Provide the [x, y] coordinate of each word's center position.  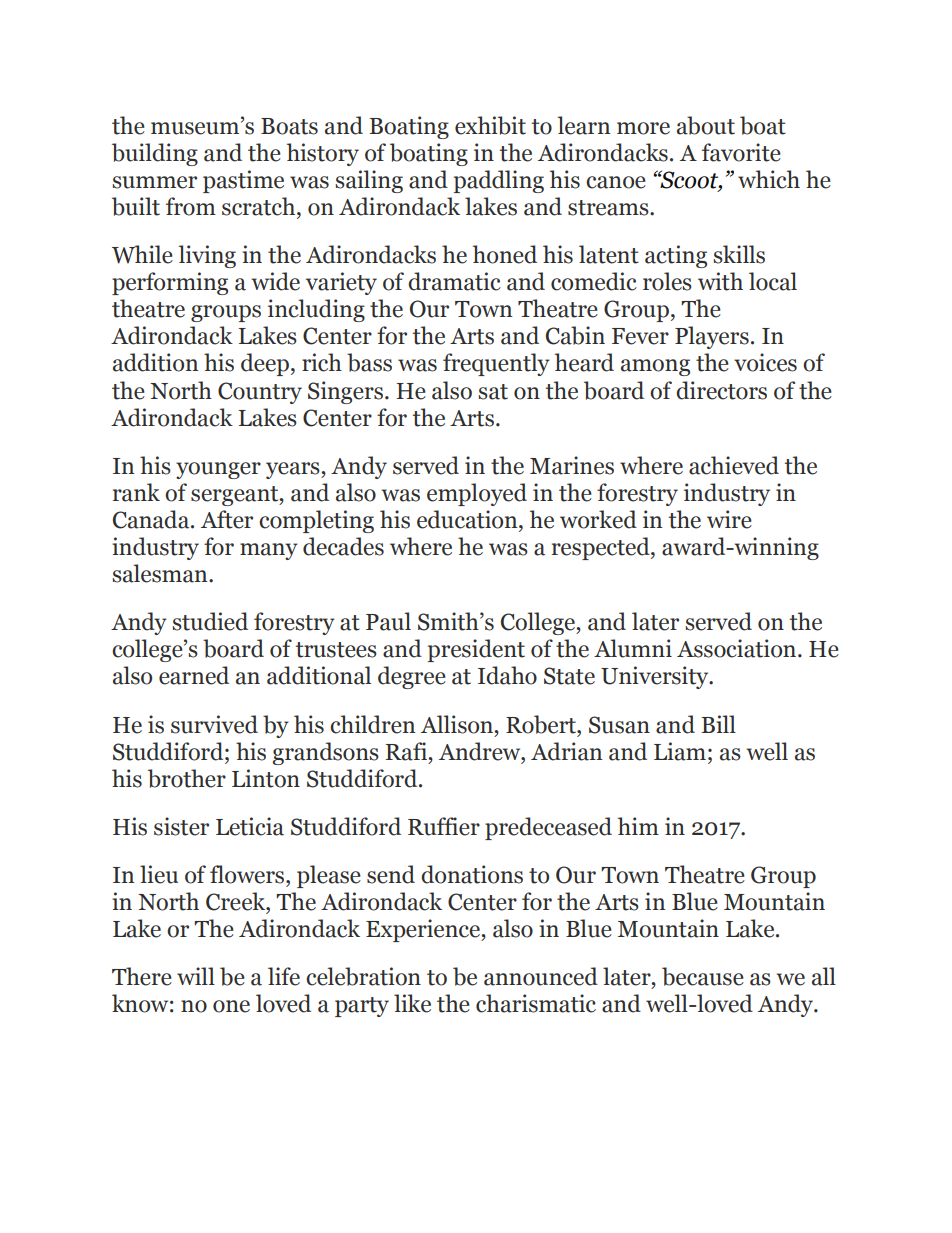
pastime [243, 181]
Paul [388, 621]
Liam [680, 751]
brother [187, 778]
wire [729, 519]
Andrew [481, 751]
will [196, 976]
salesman [161, 573]
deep [265, 364]
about [706, 125]
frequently [496, 364]
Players [712, 337]
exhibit [490, 125]
